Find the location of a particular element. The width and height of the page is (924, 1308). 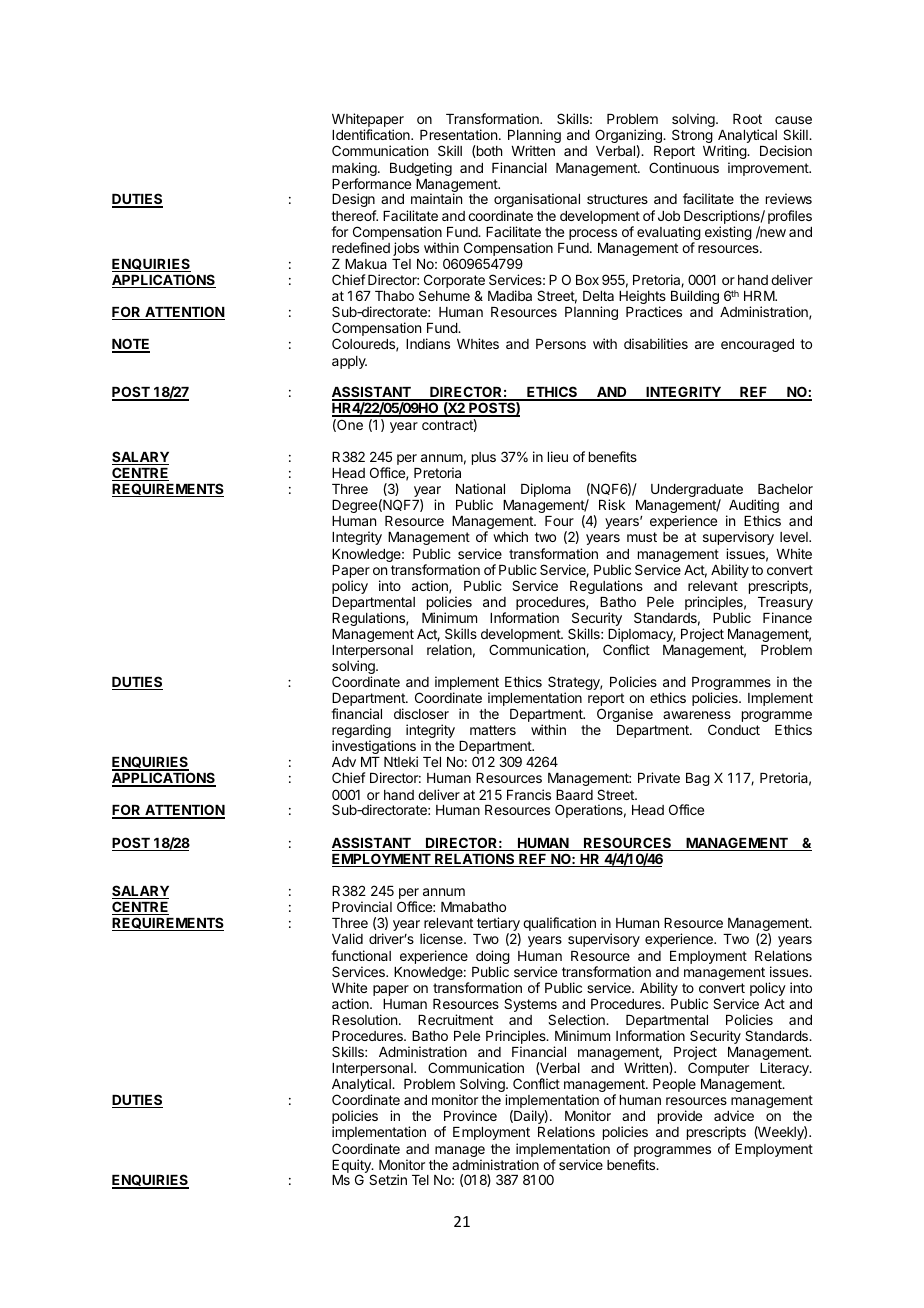

Equity is located at coordinates (352, 1167).
